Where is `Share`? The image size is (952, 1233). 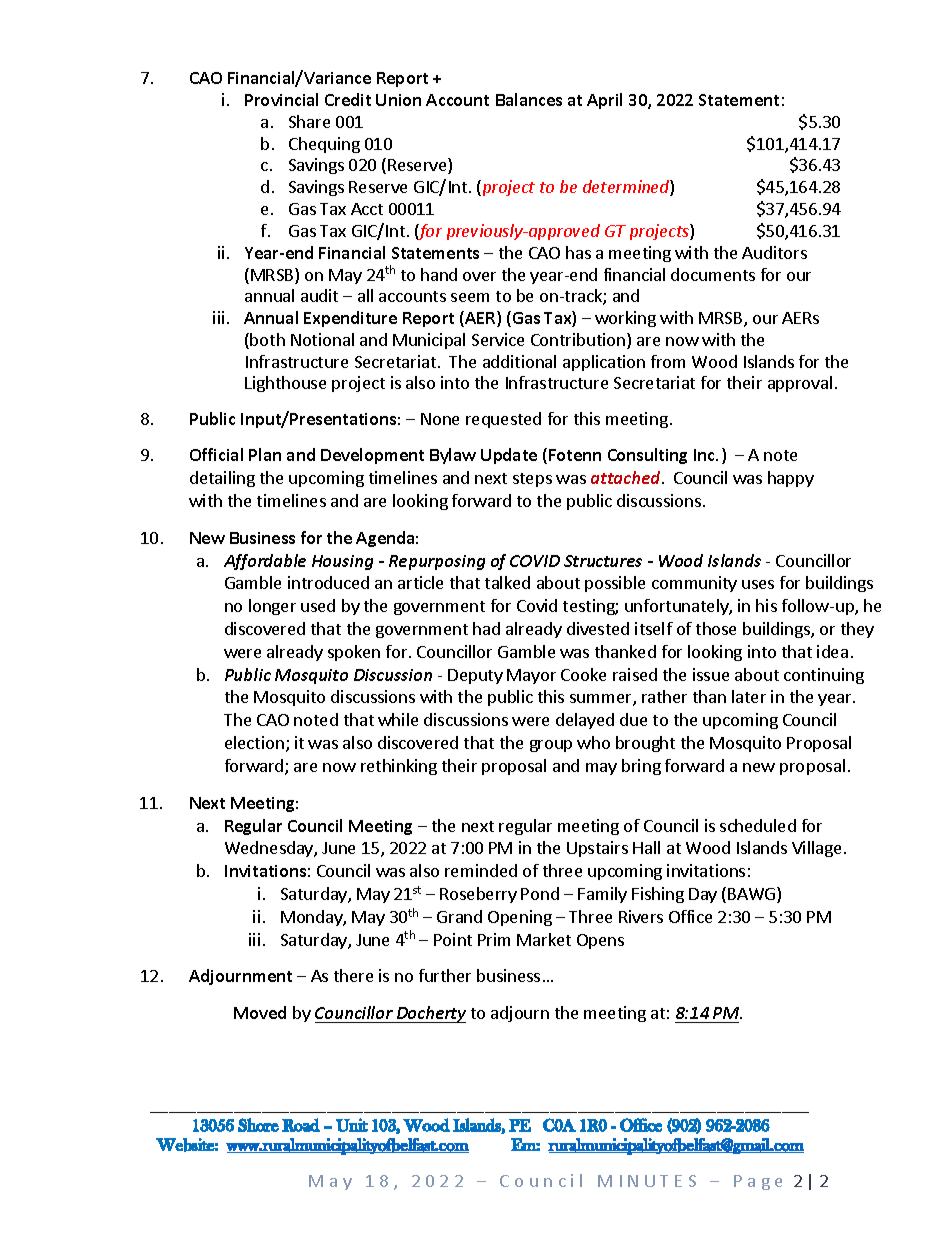 Share is located at coordinates (309, 121).
